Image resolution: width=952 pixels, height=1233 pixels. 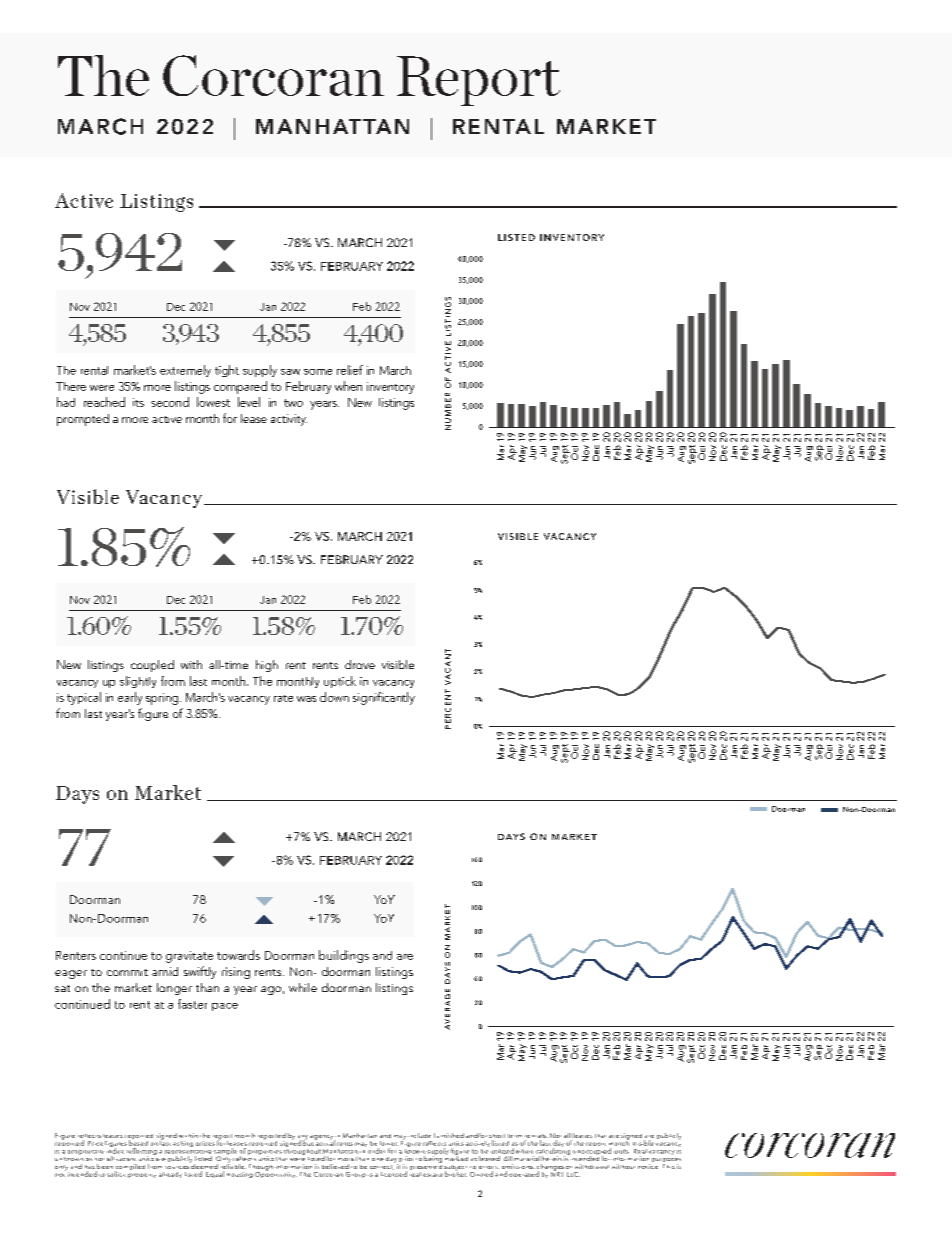 What do you see at coordinates (104, 402) in the screenshot?
I see `reached` at bounding box center [104, 402].
